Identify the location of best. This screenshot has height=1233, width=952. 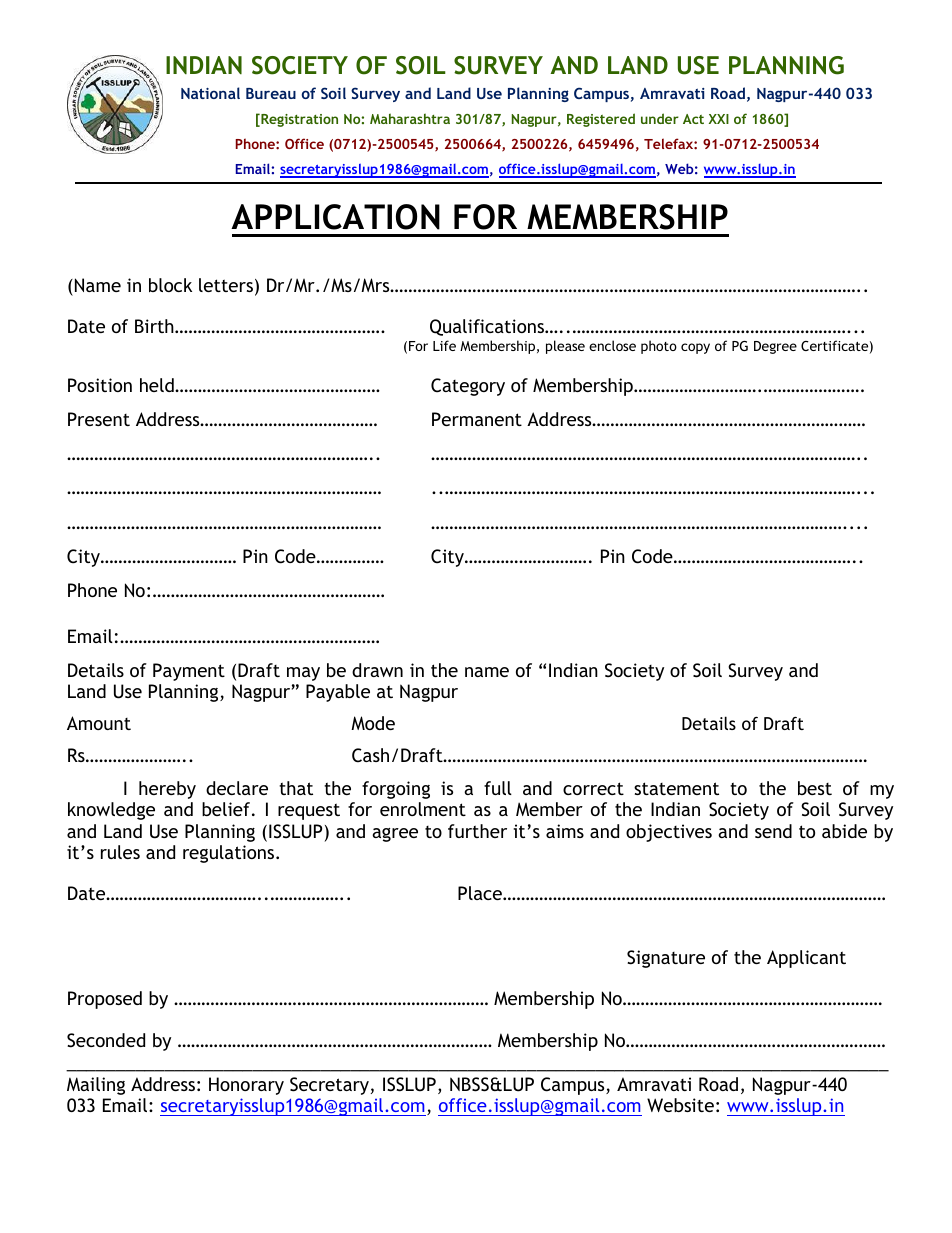
(815, 788).
